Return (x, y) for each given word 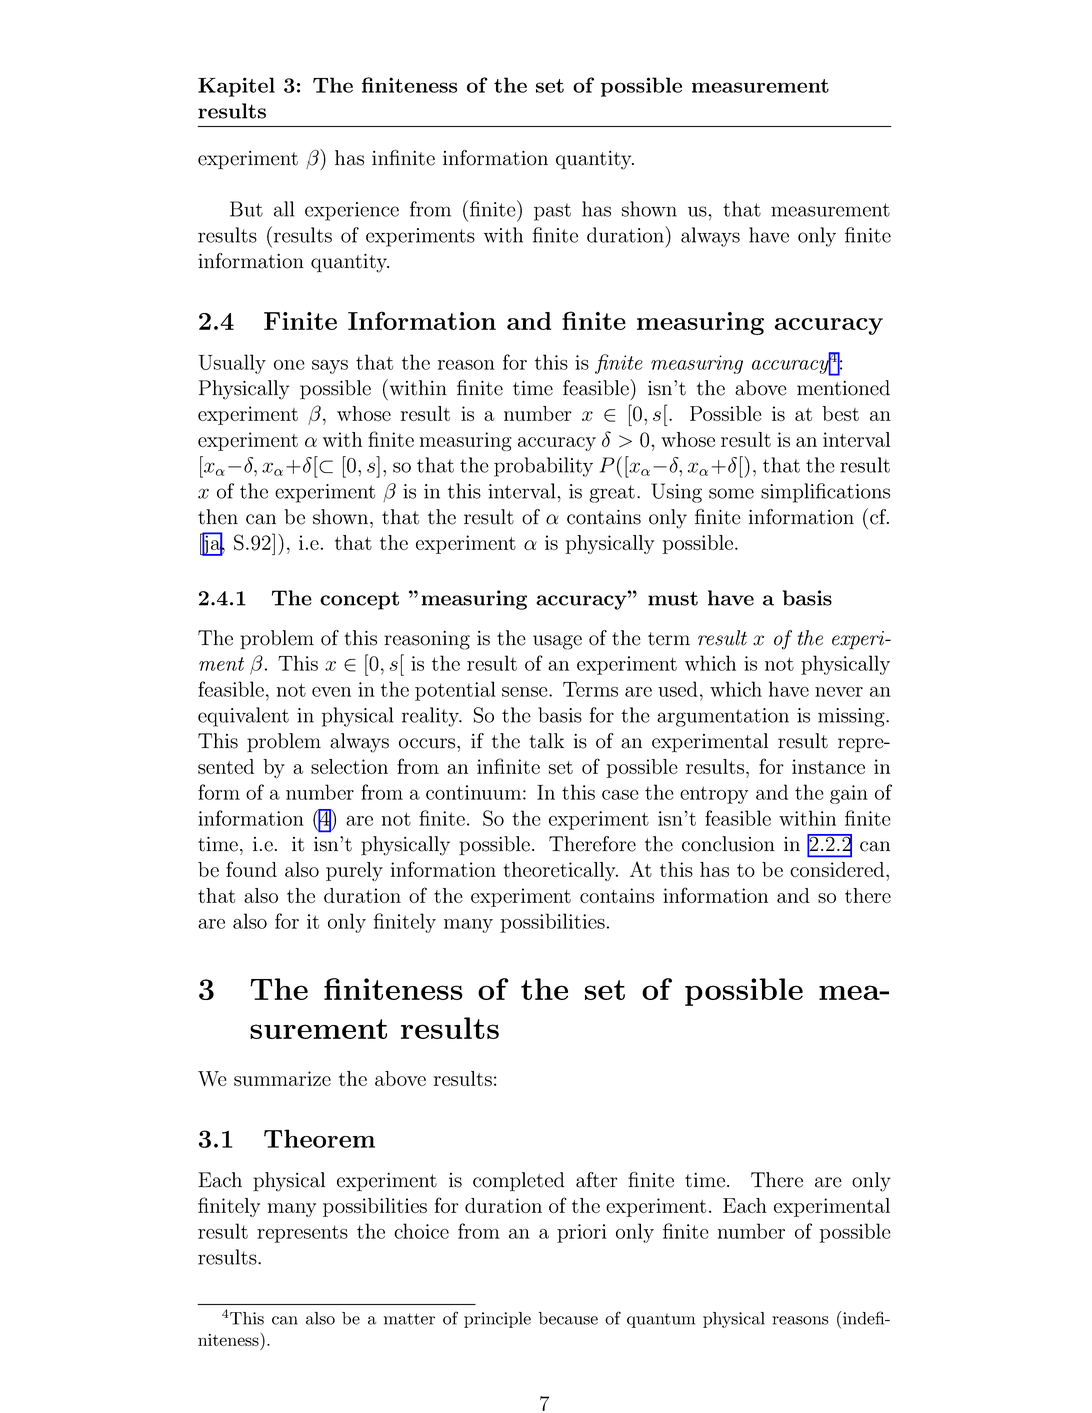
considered (838, 869)
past (552, 212)
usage (557, 642)
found (251, 869)
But (246, 209)
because (568, 1318)
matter (409, 1319)
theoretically (561, 871)
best (840, 413)
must (673, 598)
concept (359, 601)
